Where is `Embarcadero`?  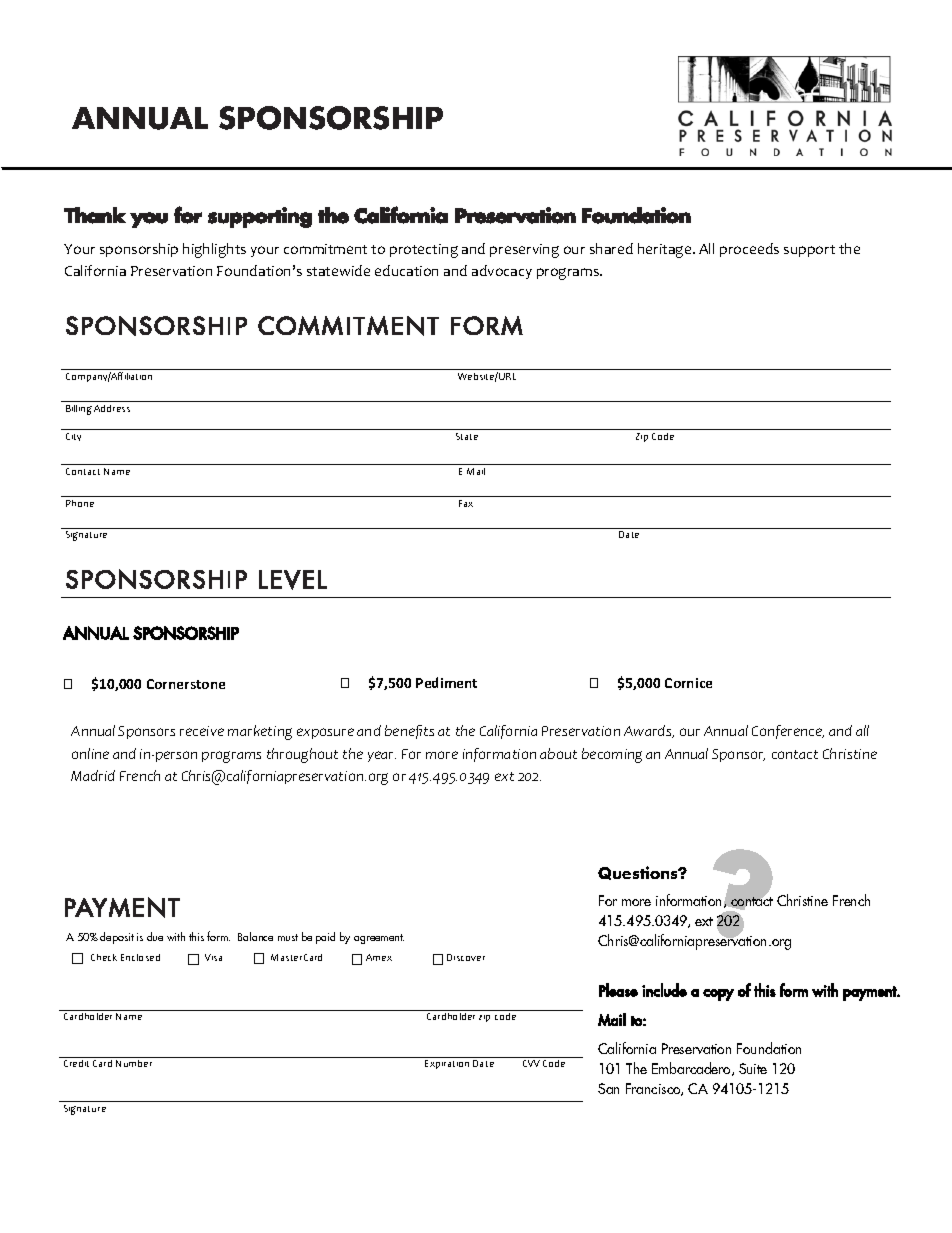 Embarcadero is located at coordinates (692, 1069).
